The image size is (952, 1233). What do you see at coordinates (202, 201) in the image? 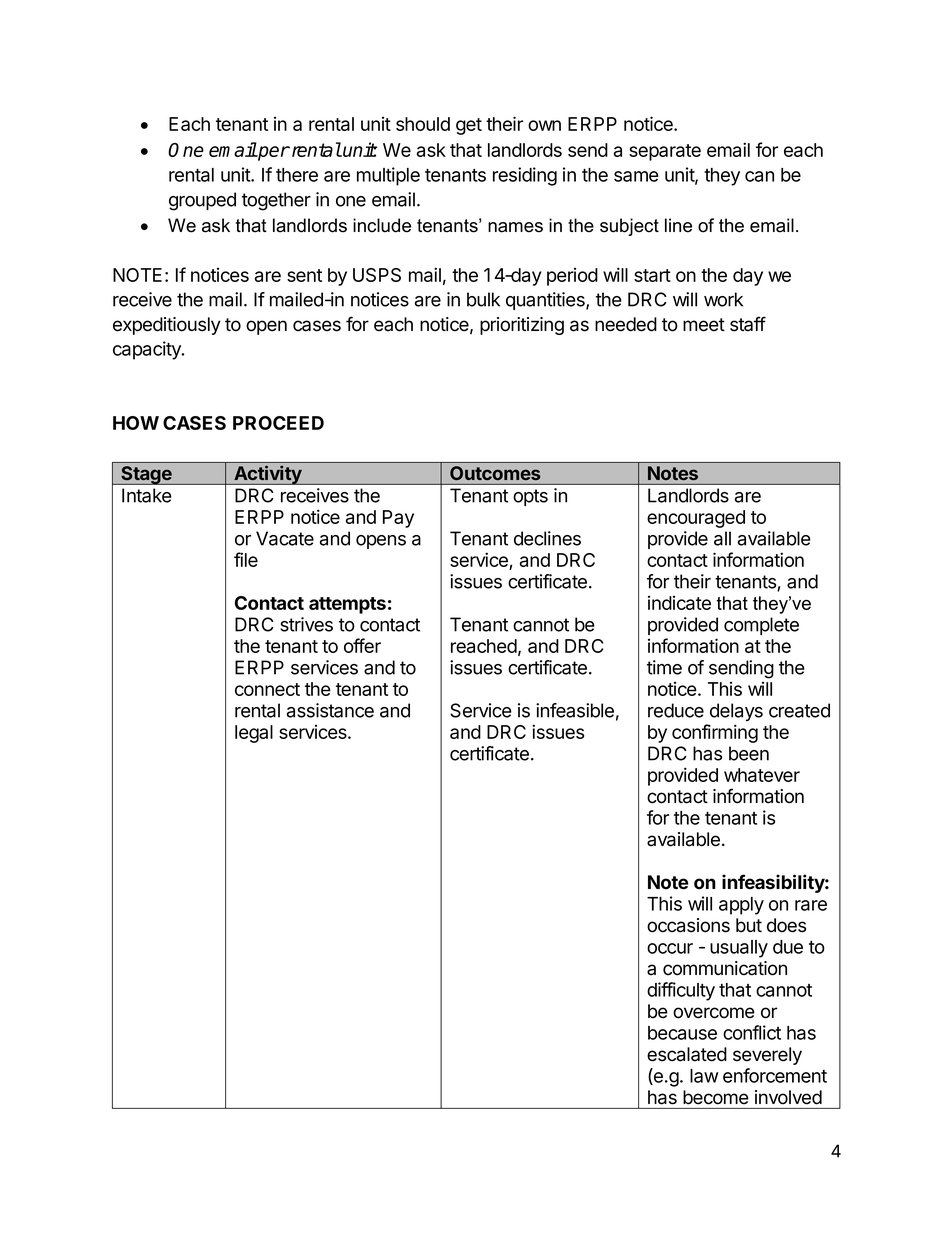
I see `grouped` at bounding box center [202, 201].
